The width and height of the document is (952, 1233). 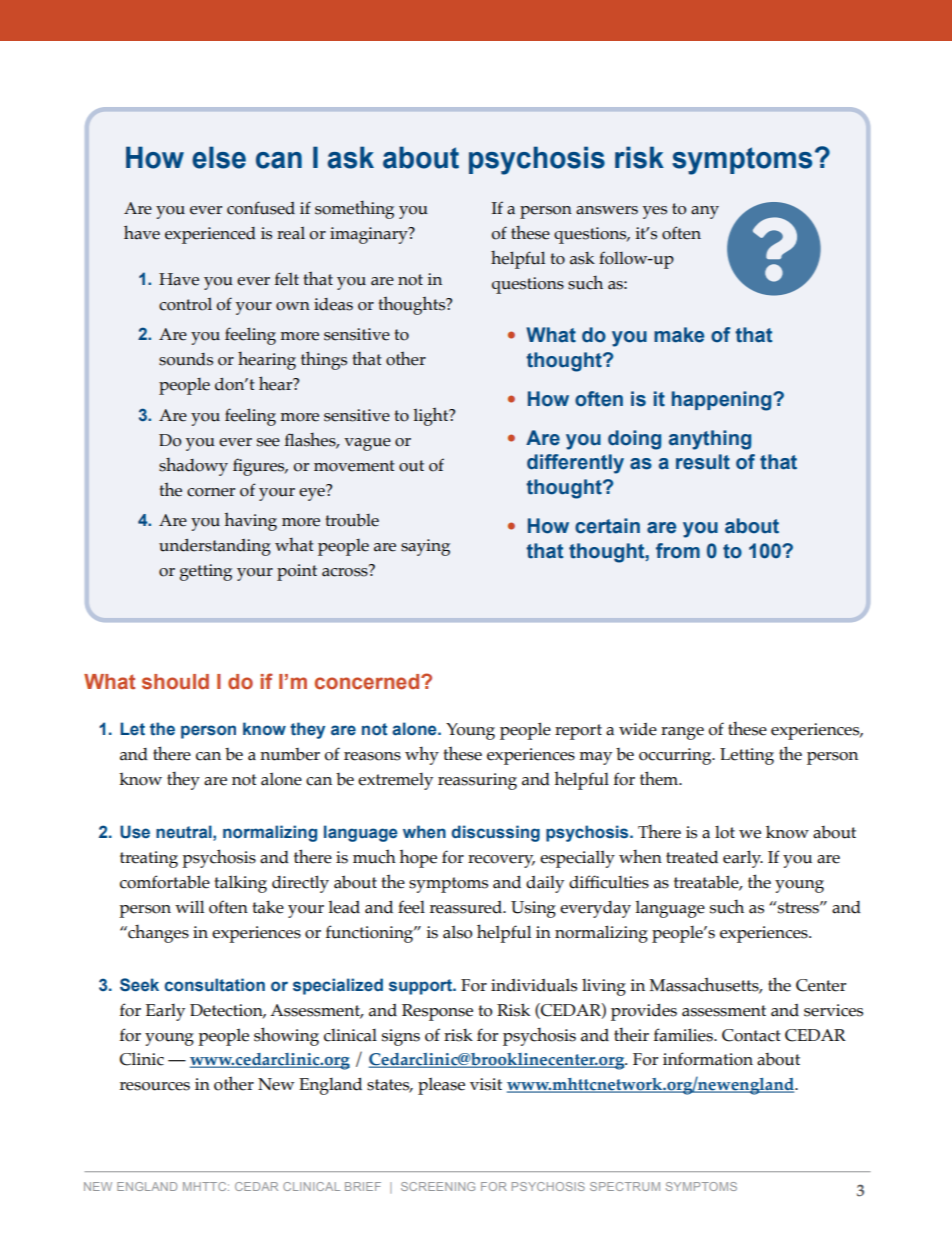 What do you see at coordinates (703, 462) in the document?
I see `result` at bounding box center [703, 462].
